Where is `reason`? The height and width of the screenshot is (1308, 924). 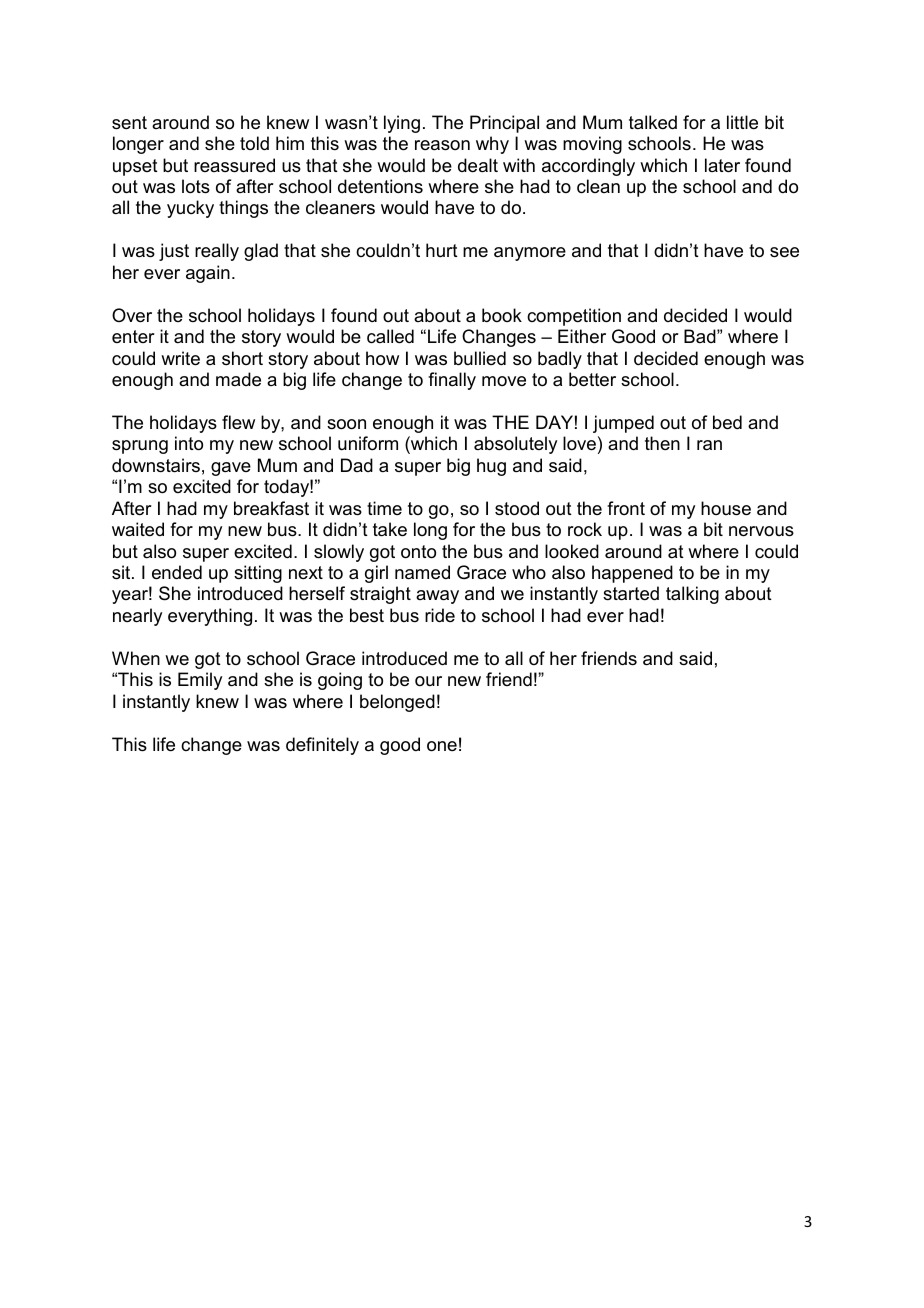 reason is located at coordinates (442, 145).
